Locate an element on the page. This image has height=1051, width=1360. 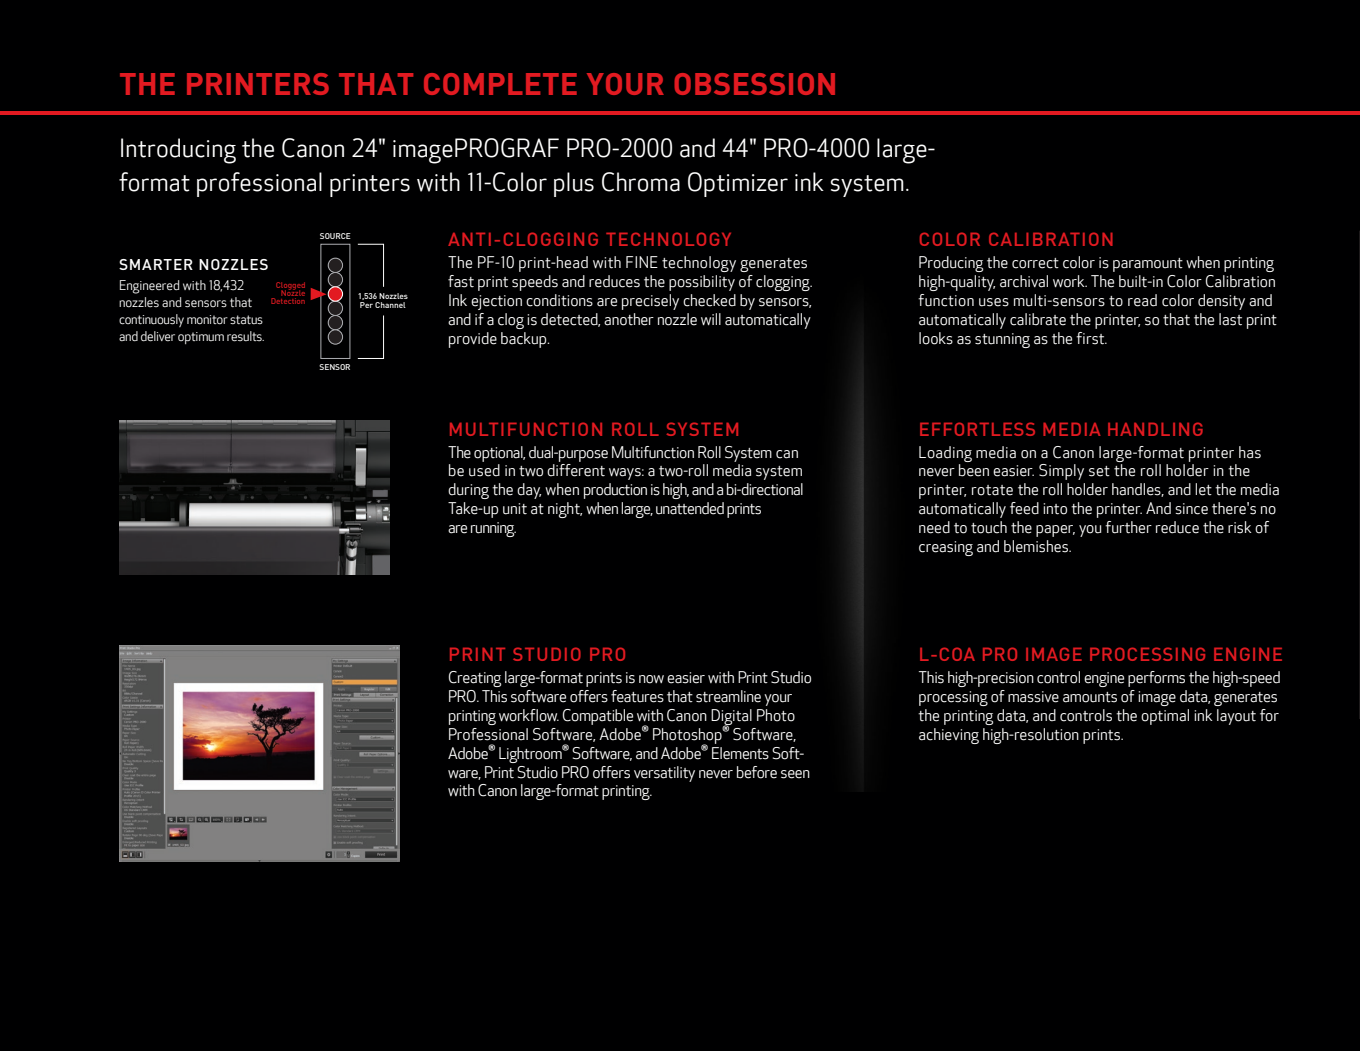
Introducing is located at coordinates (178, 151).
